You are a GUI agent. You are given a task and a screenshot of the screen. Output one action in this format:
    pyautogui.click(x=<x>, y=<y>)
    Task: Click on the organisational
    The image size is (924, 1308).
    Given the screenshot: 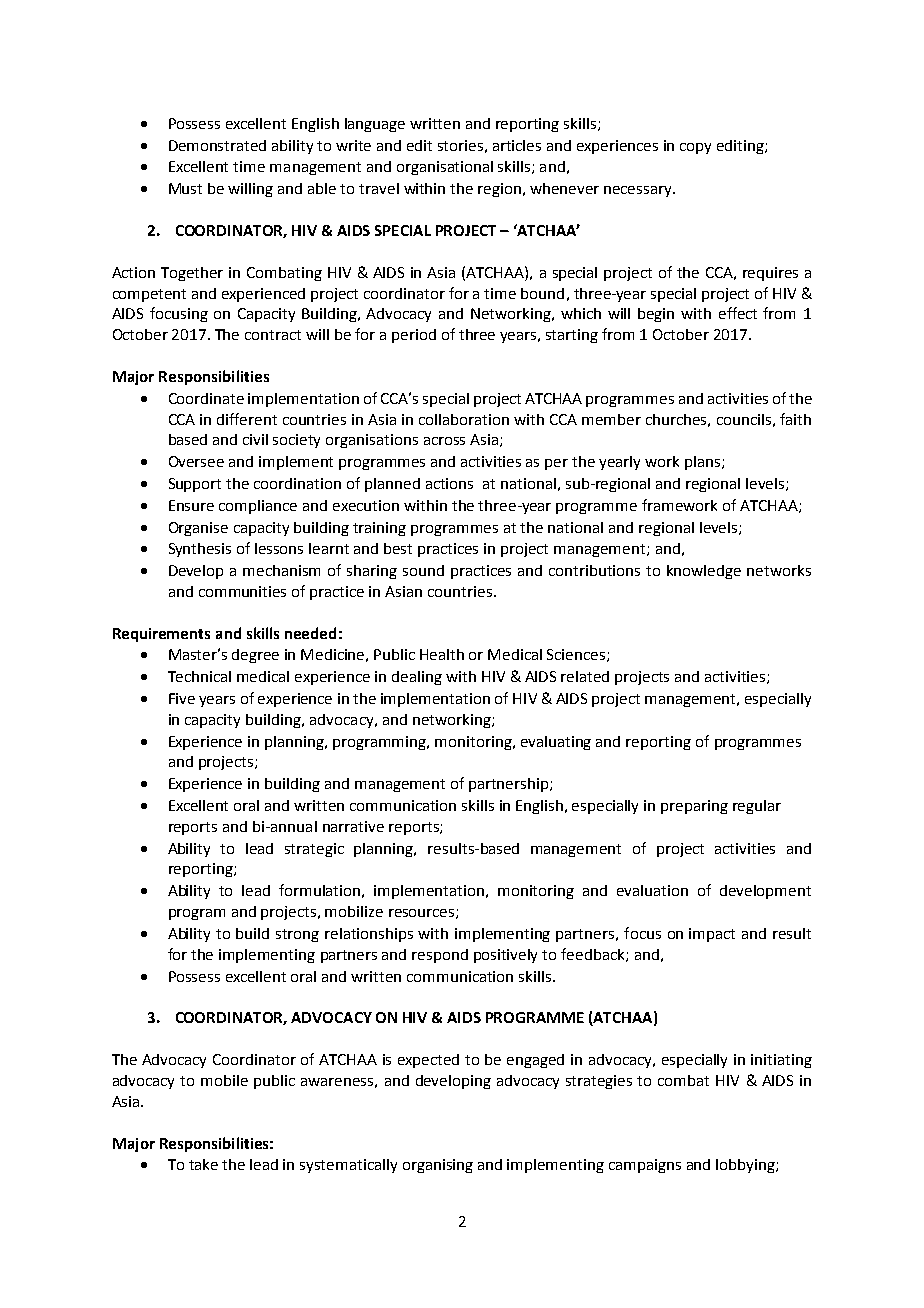 What is the action you would take?
    pyautogui.click(x=445, y=168)
